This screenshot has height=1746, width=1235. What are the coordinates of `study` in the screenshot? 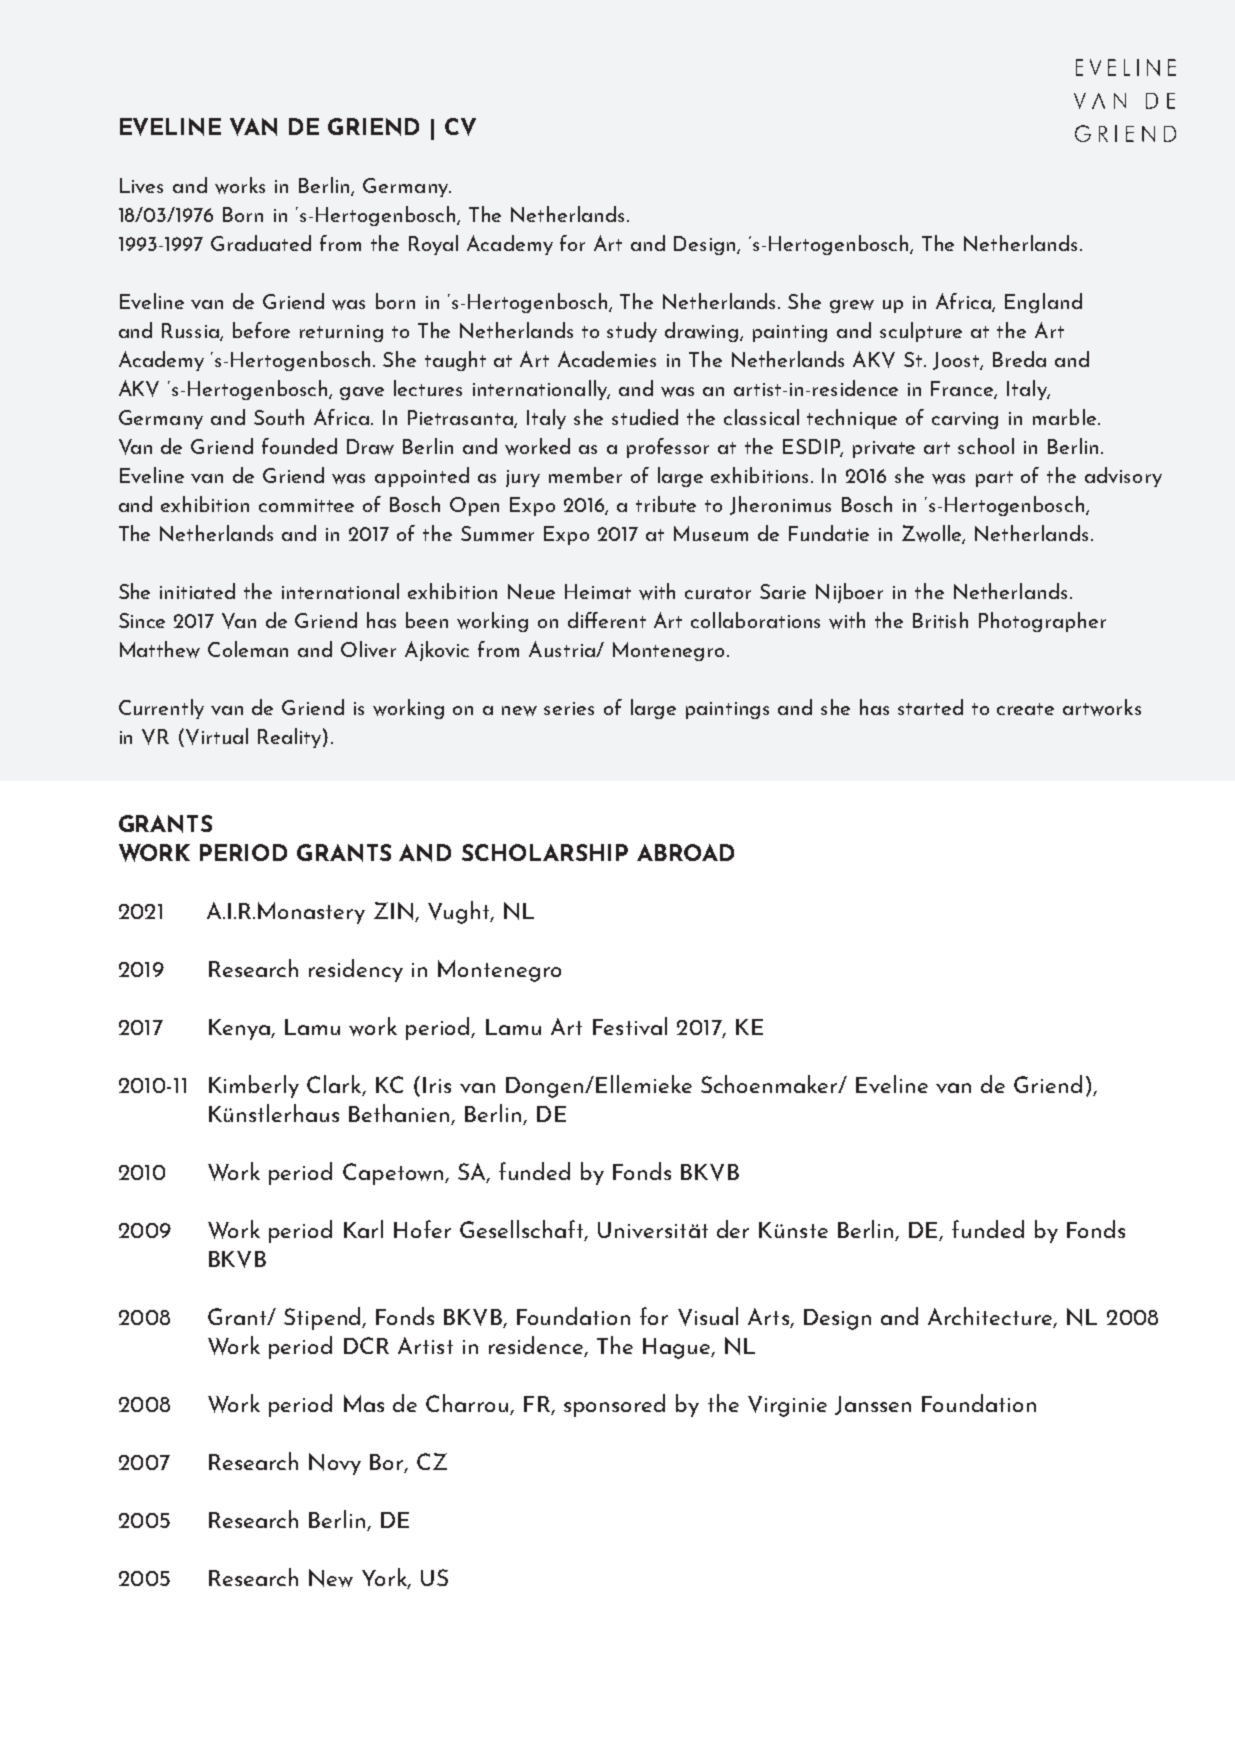 It's located at (632, 332).
